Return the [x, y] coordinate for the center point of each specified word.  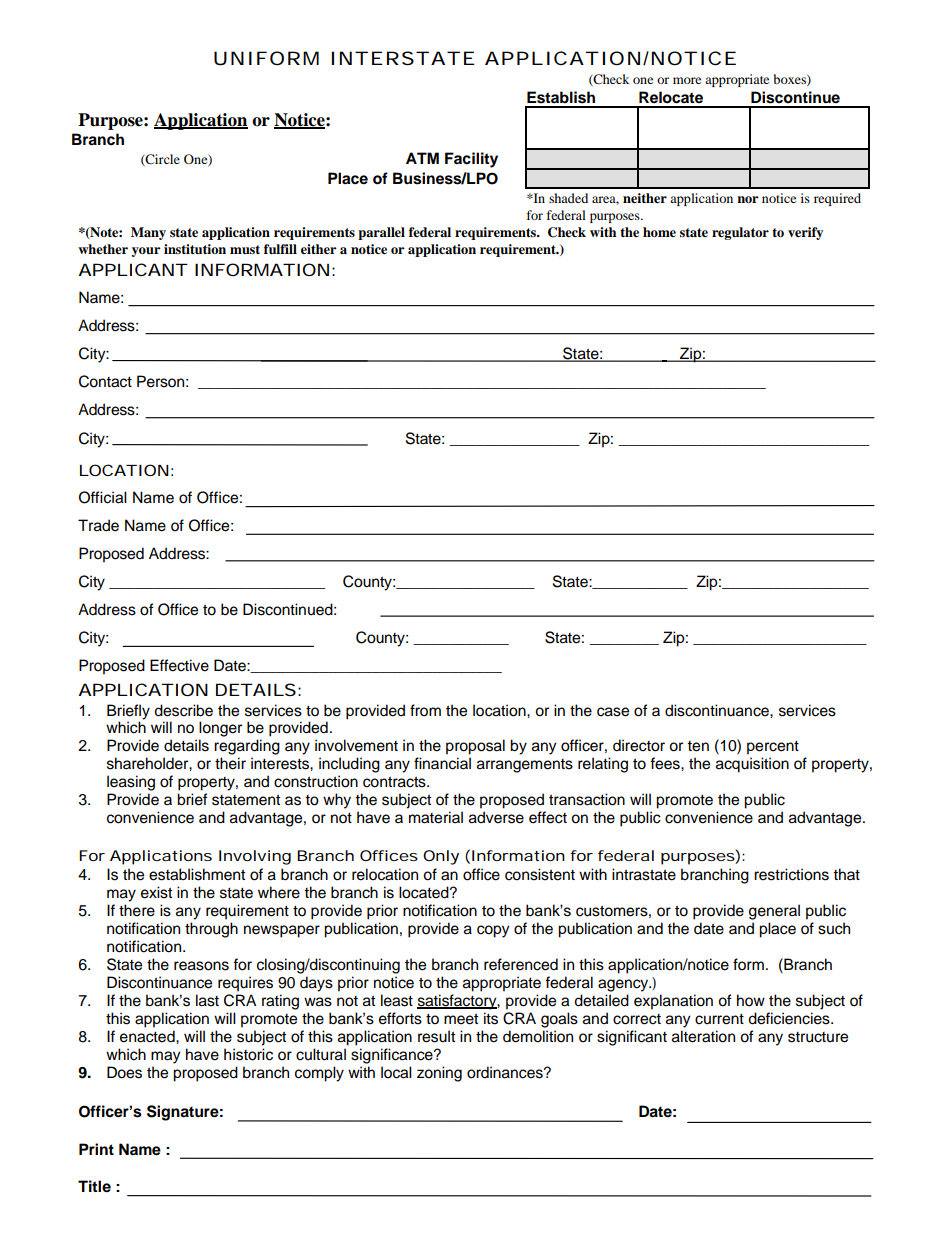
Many [148, 233]
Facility [471, 160]
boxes [791, 80]
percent [773, 748]
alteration [703, 1036]
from [425, 710]
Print [96, 1149]
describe [183, 710]
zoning [439, 1074]
